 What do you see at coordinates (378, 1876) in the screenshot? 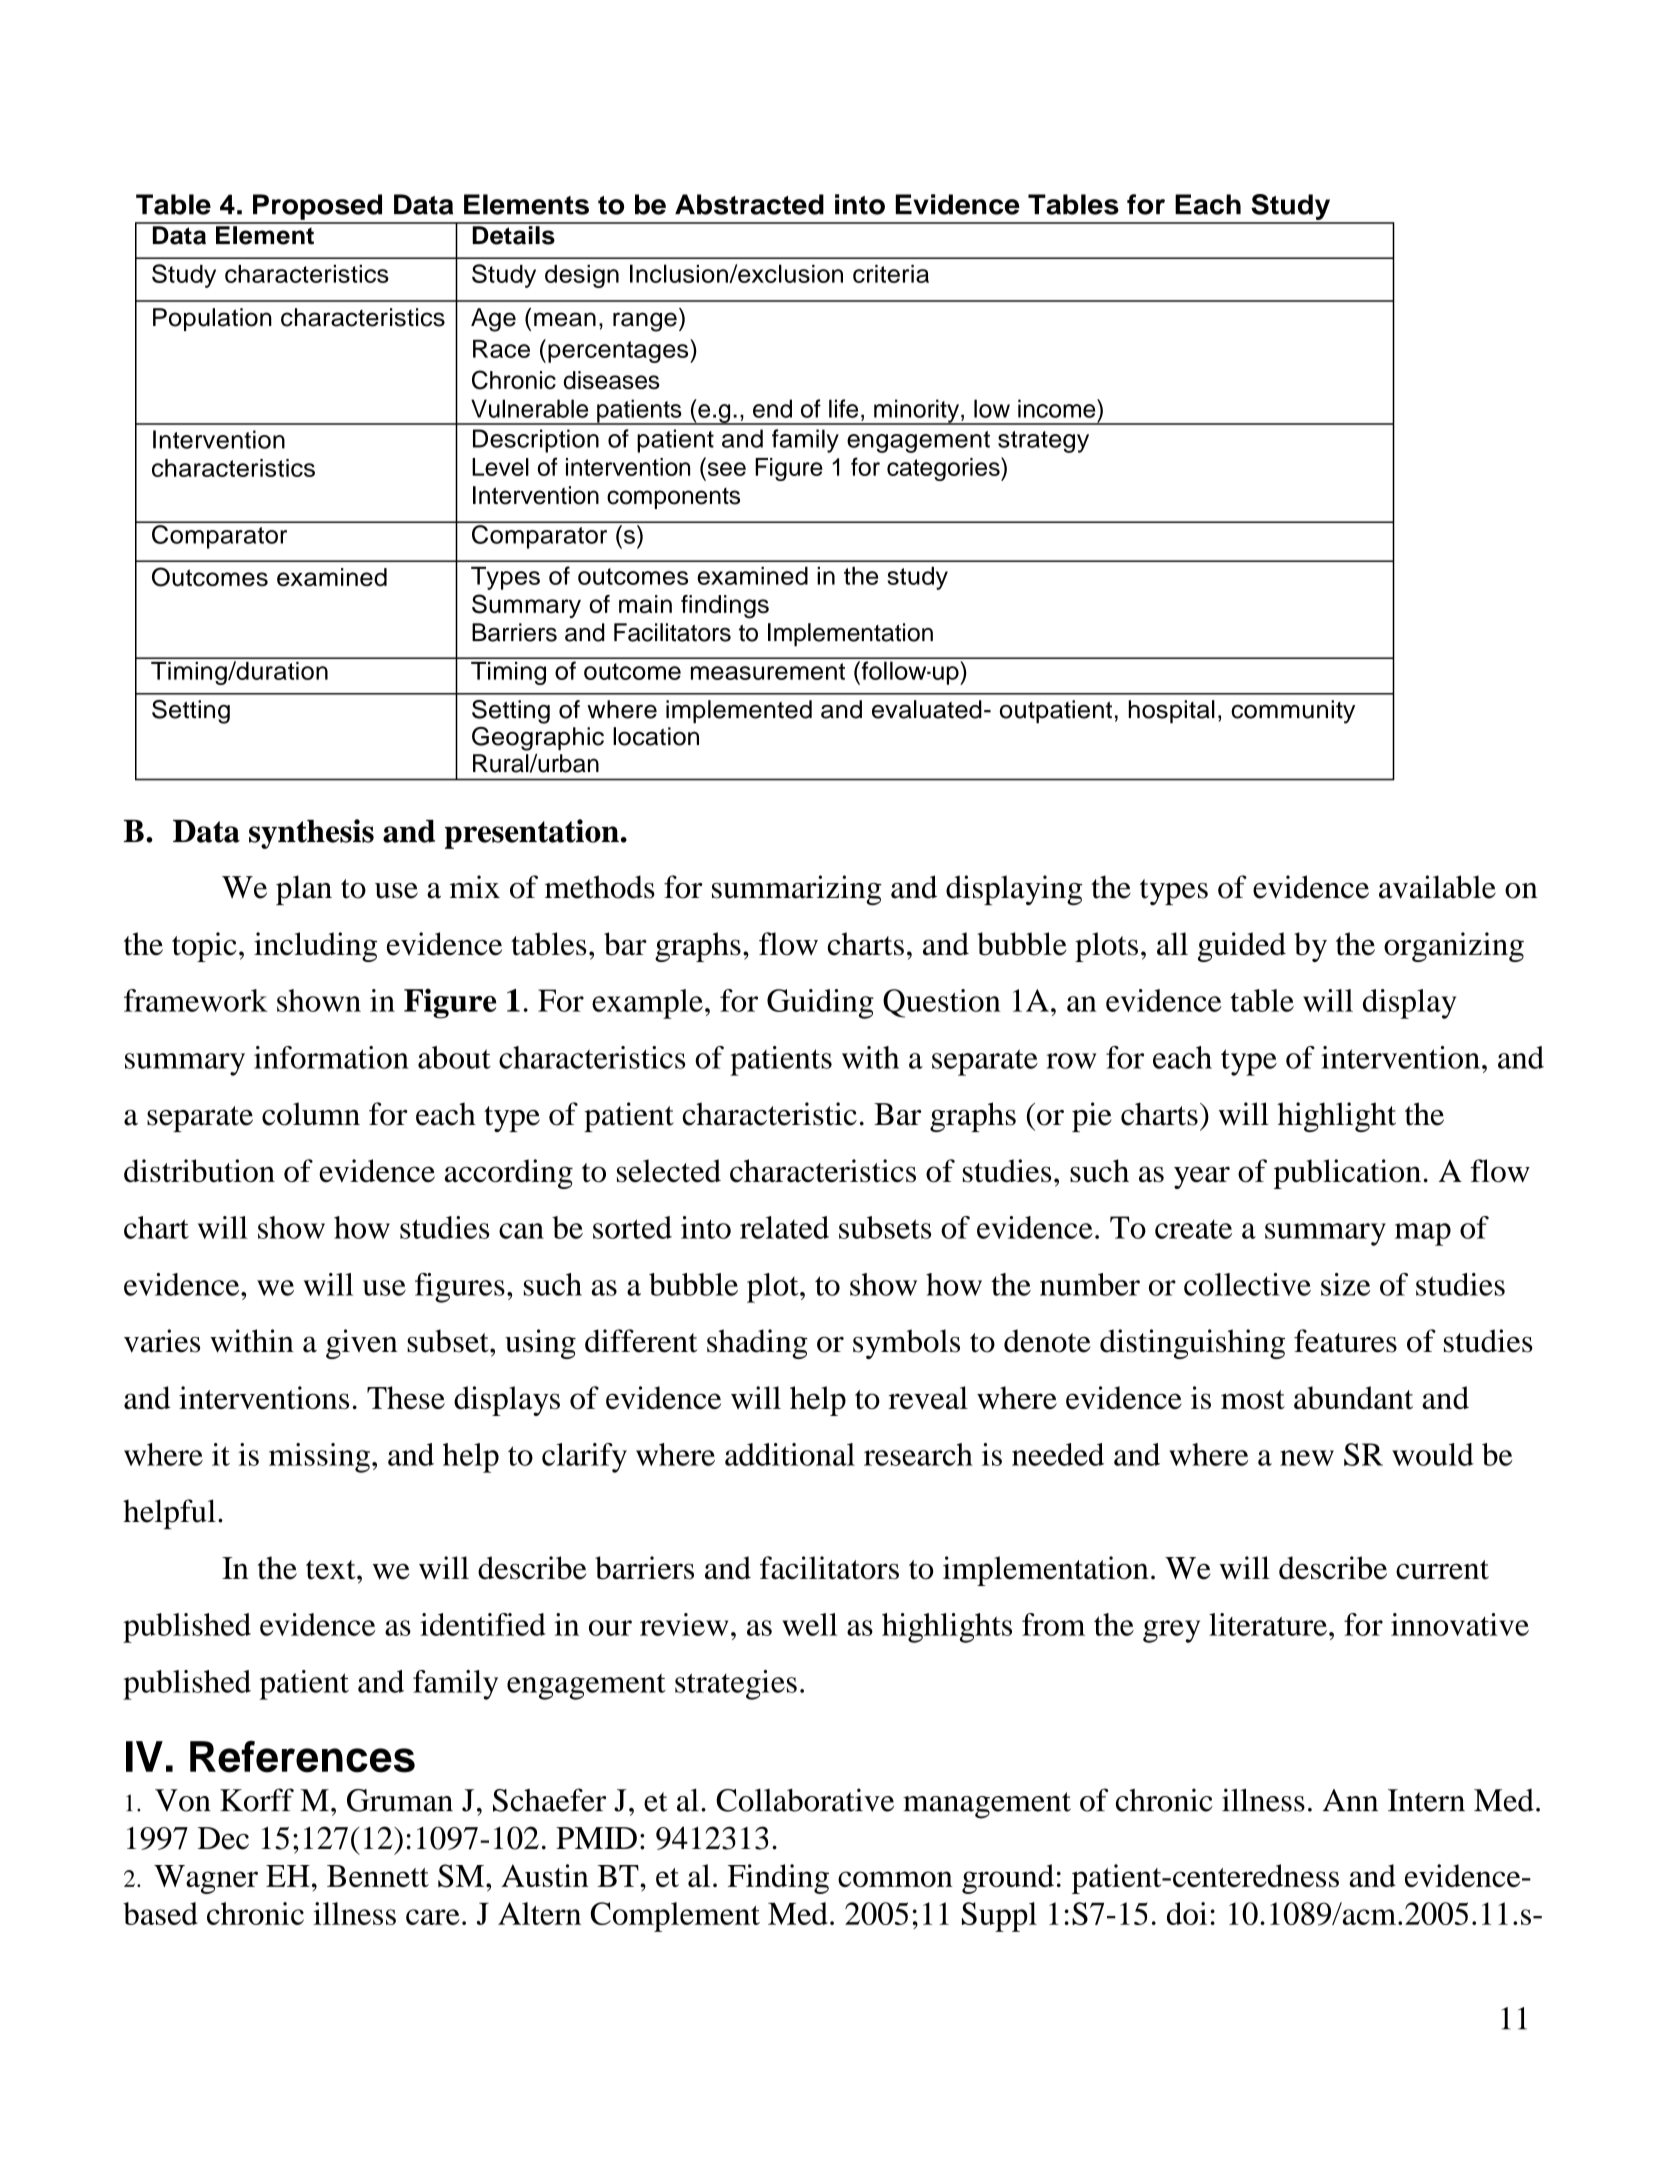
I see `Bennett` at bounding box center [378, 1876].
